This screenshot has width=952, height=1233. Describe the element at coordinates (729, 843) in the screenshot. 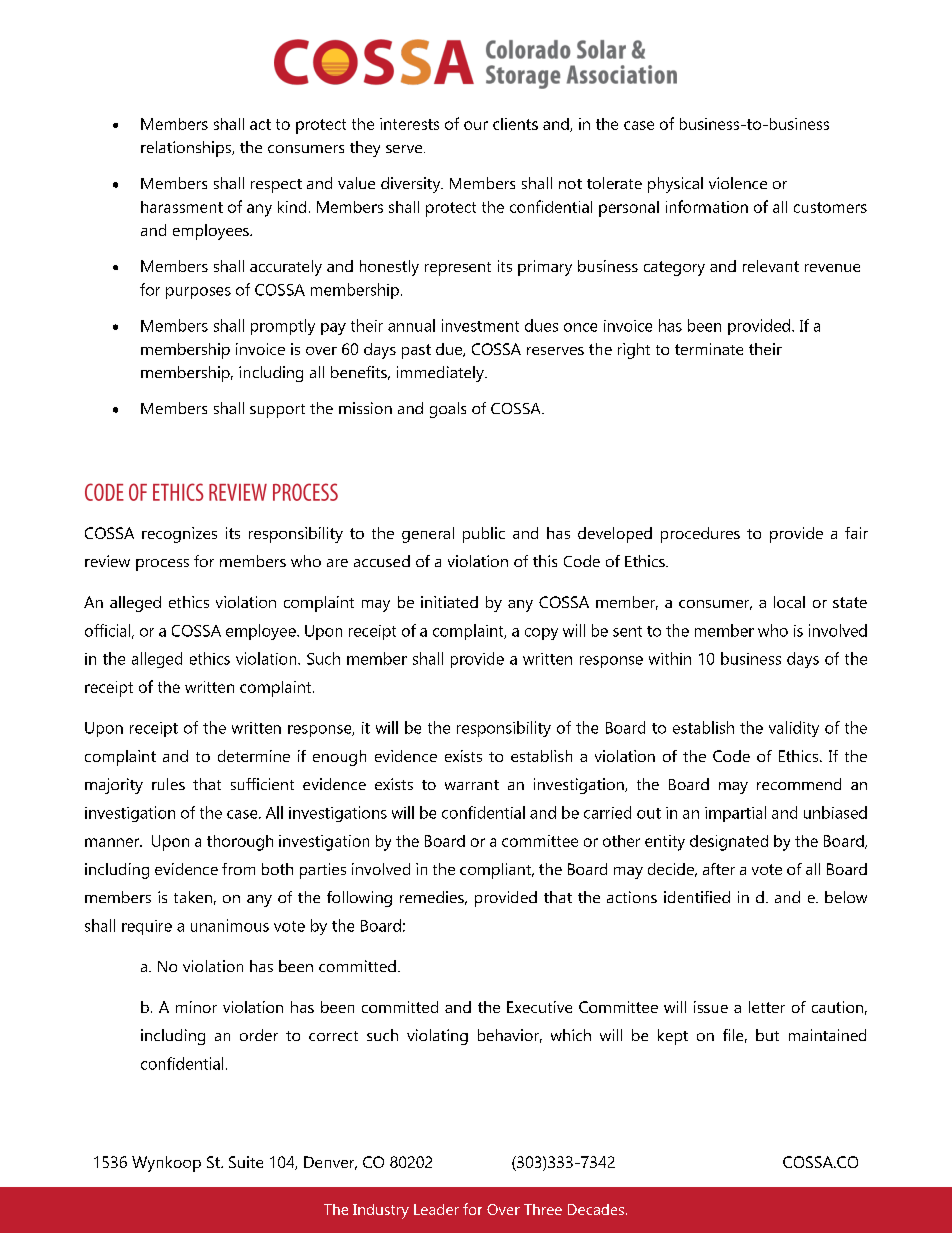

I see `designated` at that location.
